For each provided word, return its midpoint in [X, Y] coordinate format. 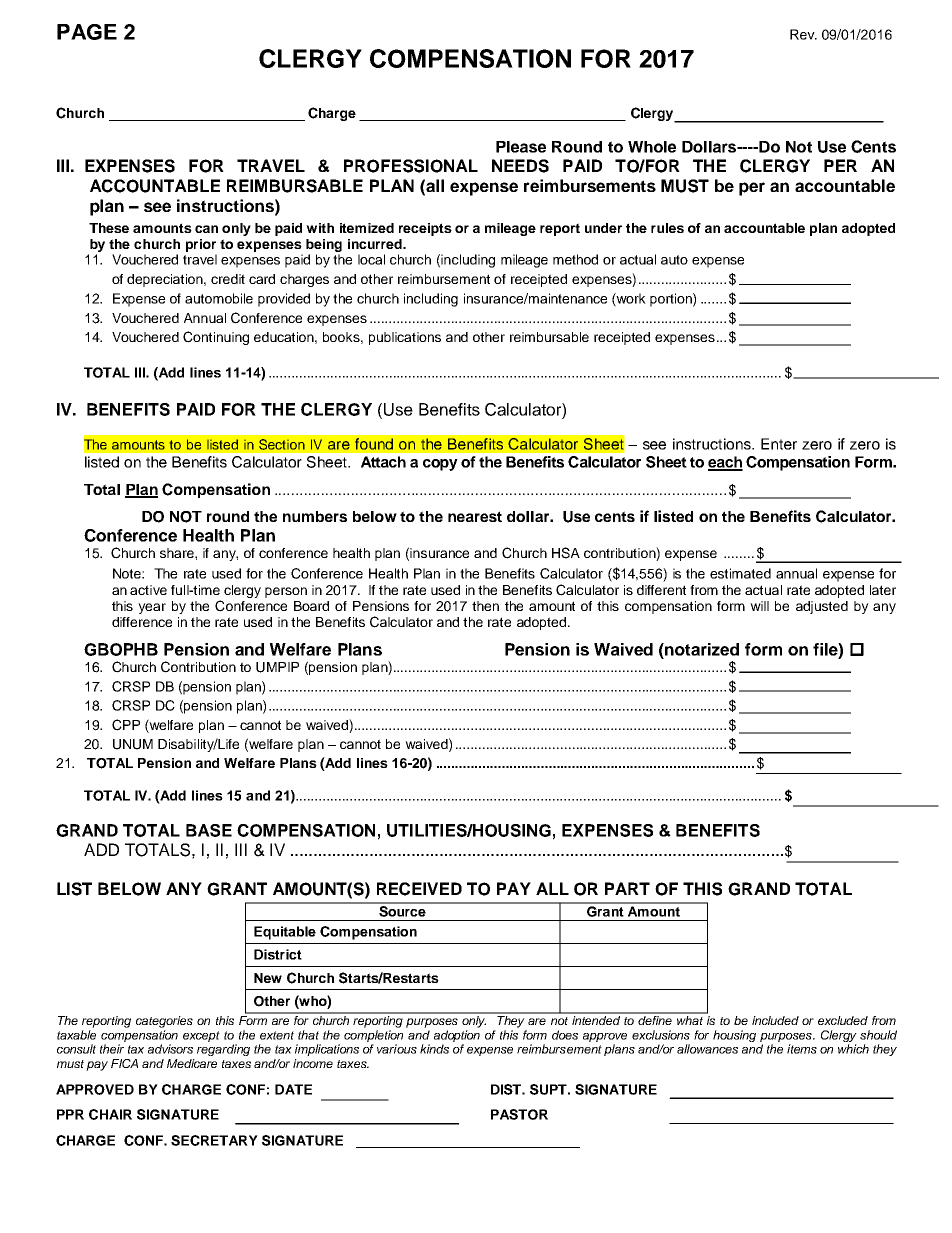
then [485, 606]
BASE [209, 830]
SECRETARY [214, 1140]
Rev [803, 34]
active [148, 590]
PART [627, 888]
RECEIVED [419, 889]
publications [405, 338]
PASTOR [519, 1114]
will [759, 606]
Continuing [216, 338]
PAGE [87, 32]
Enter [779, 444]
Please [521, 147]
